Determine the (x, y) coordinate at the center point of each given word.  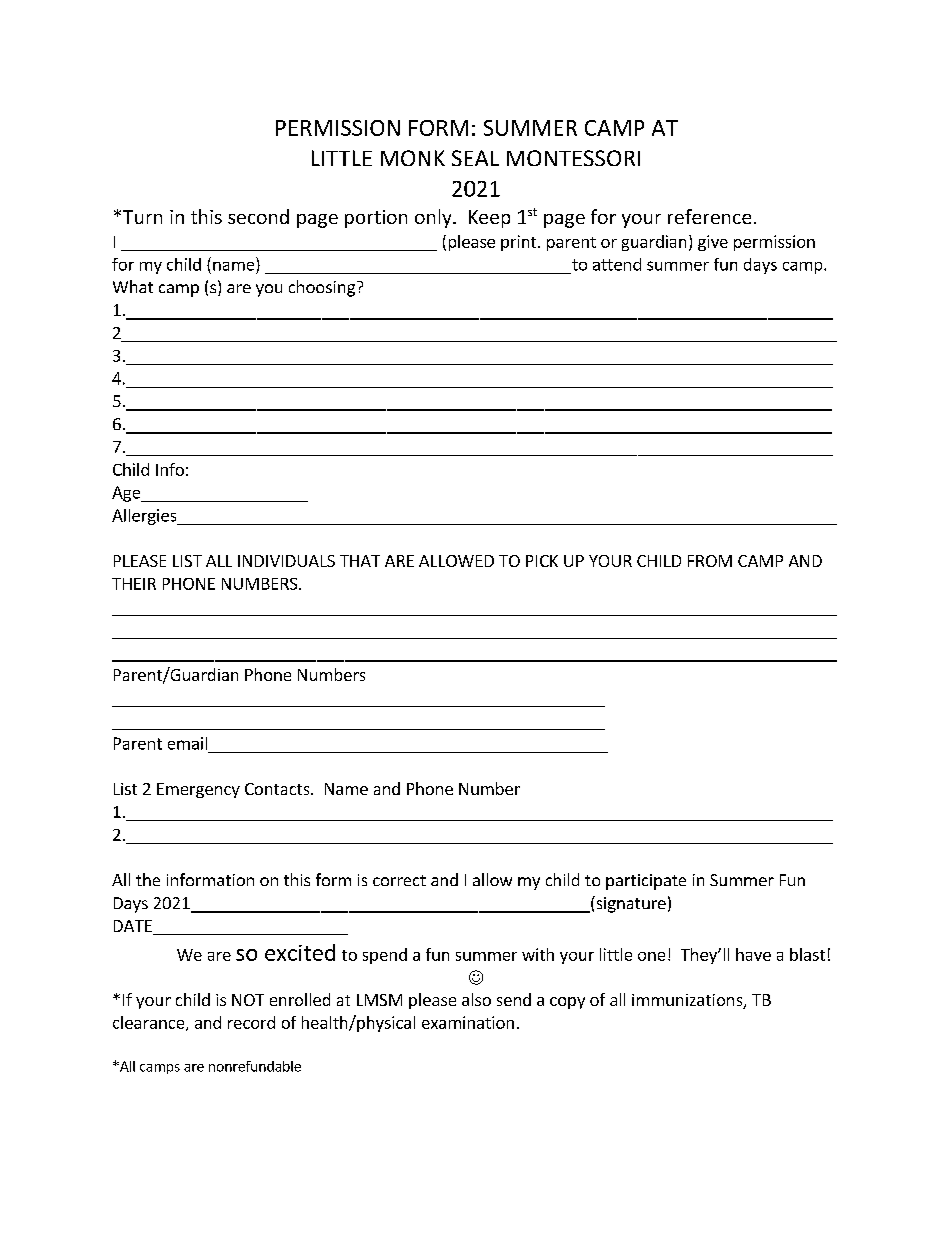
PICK (542, 561)
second (258, 216)
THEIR (134, 584)
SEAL (475, 158)
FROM (710, 561)
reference (709, 216)
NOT (248, 1000)
